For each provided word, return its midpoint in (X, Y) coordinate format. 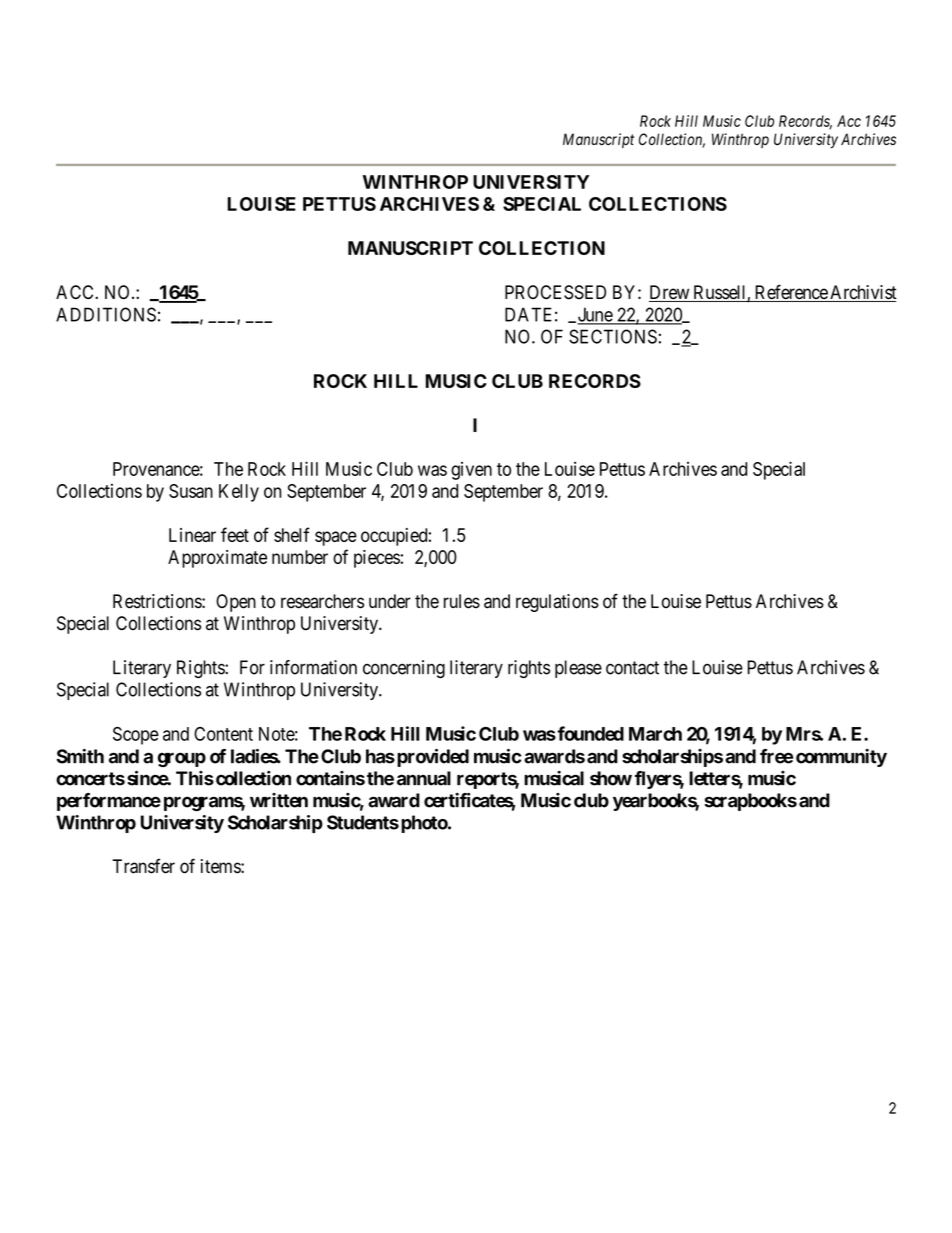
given (471, 471)
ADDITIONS (106, 314)
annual (424, 778)
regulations (557, 603)
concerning (404, 669)
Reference (790, 293)
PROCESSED (555, 292)
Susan (191, 491)
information (313, 667)
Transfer (143, 866)
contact (632, 668)
